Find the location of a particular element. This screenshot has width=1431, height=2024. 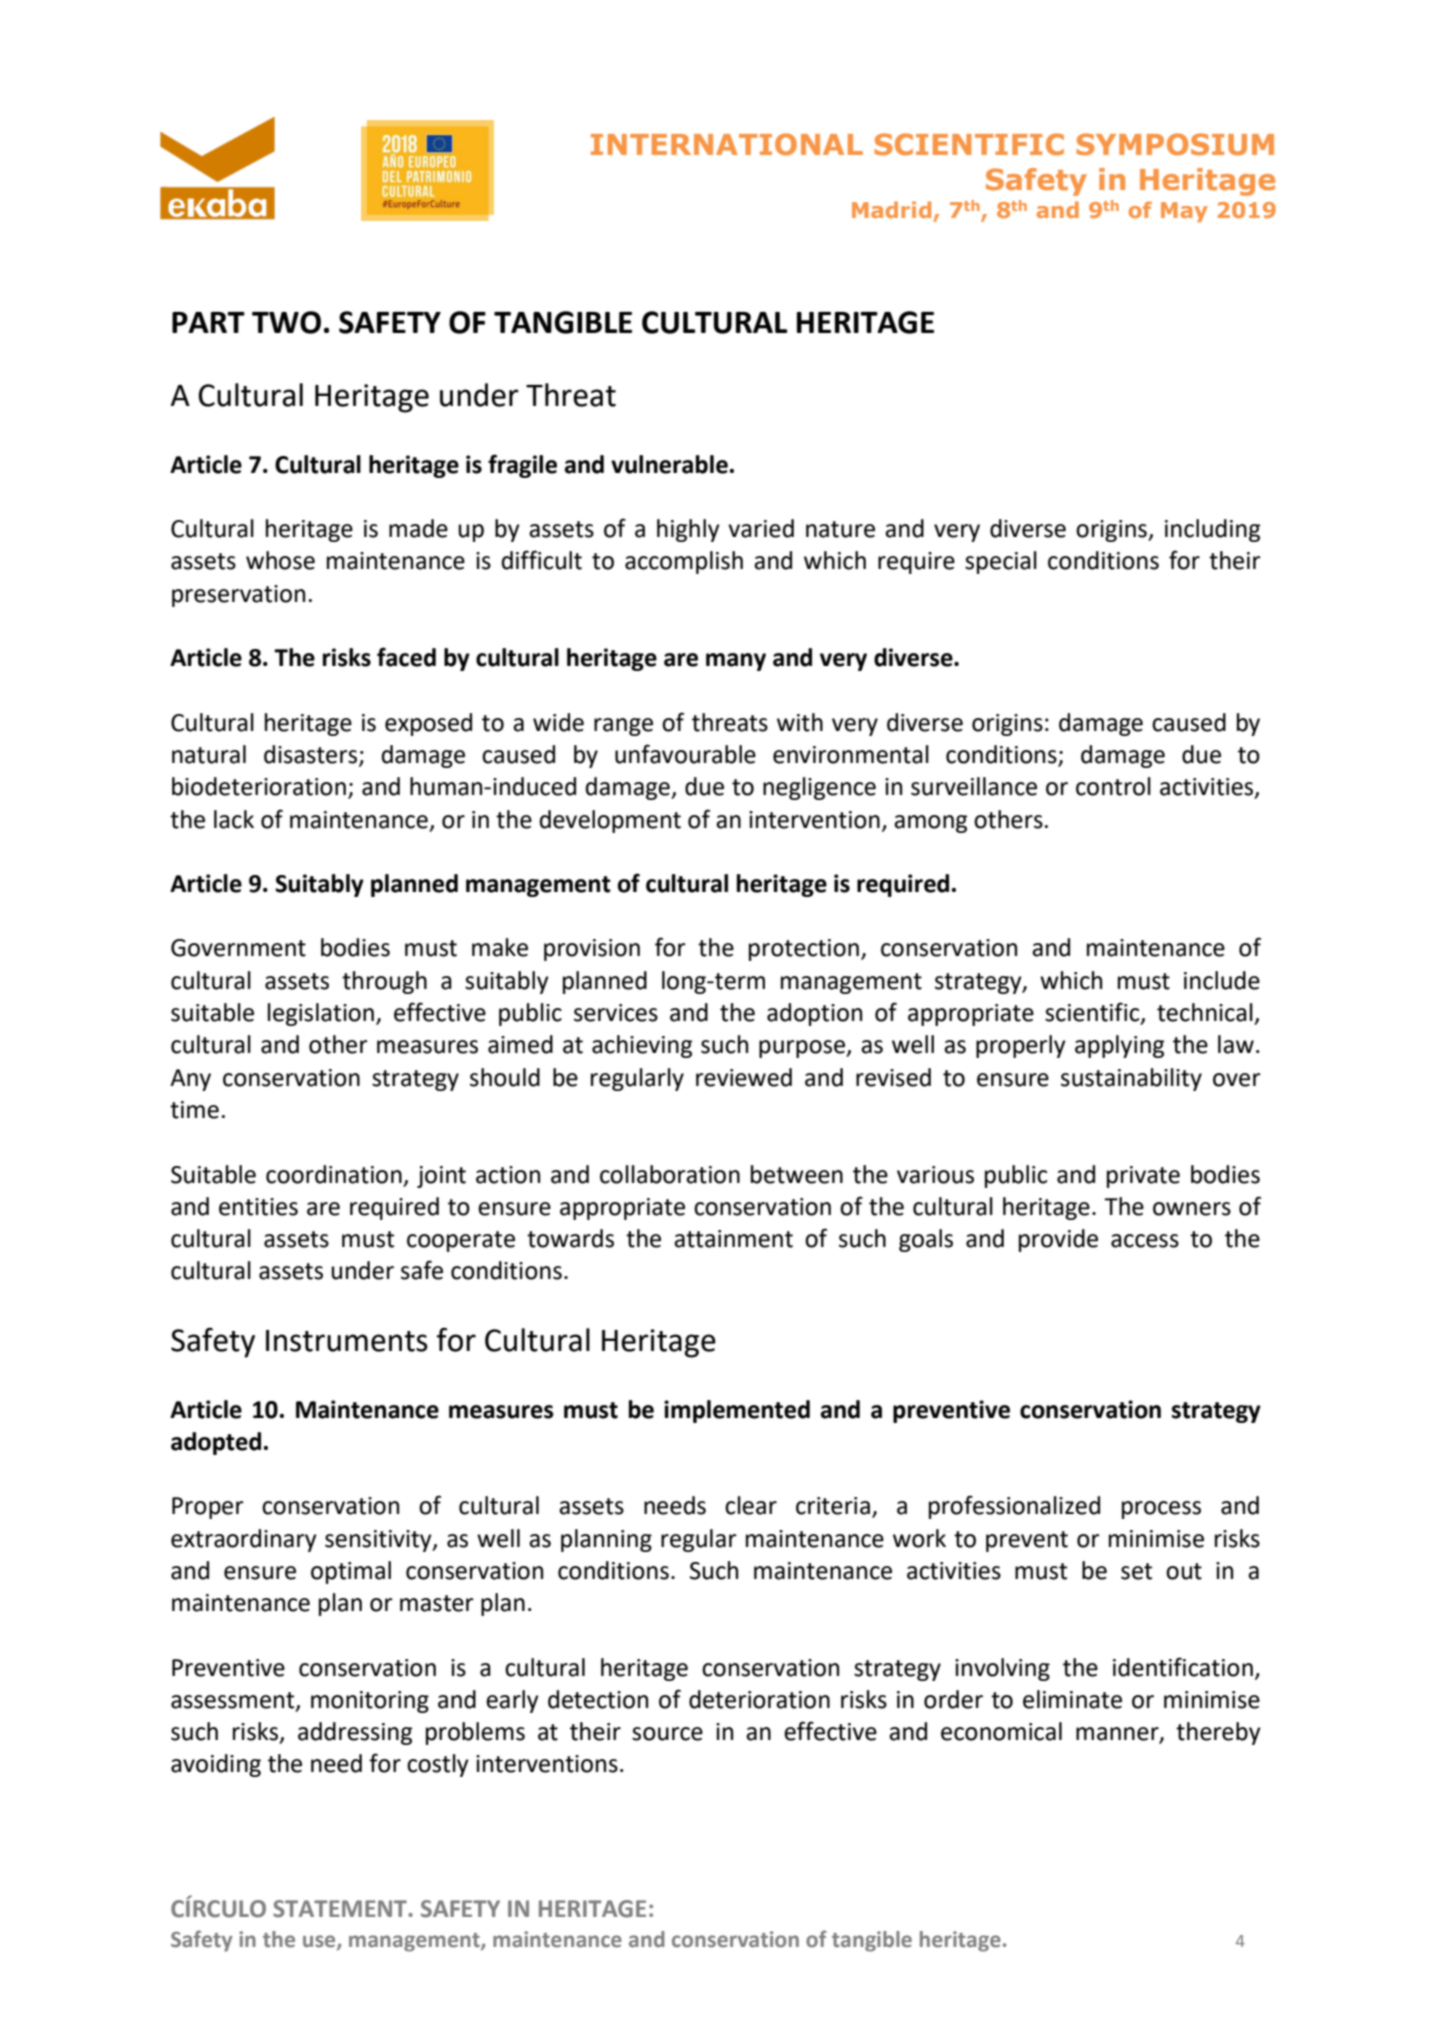

thereby is located at coordinates (1218, 1733).
